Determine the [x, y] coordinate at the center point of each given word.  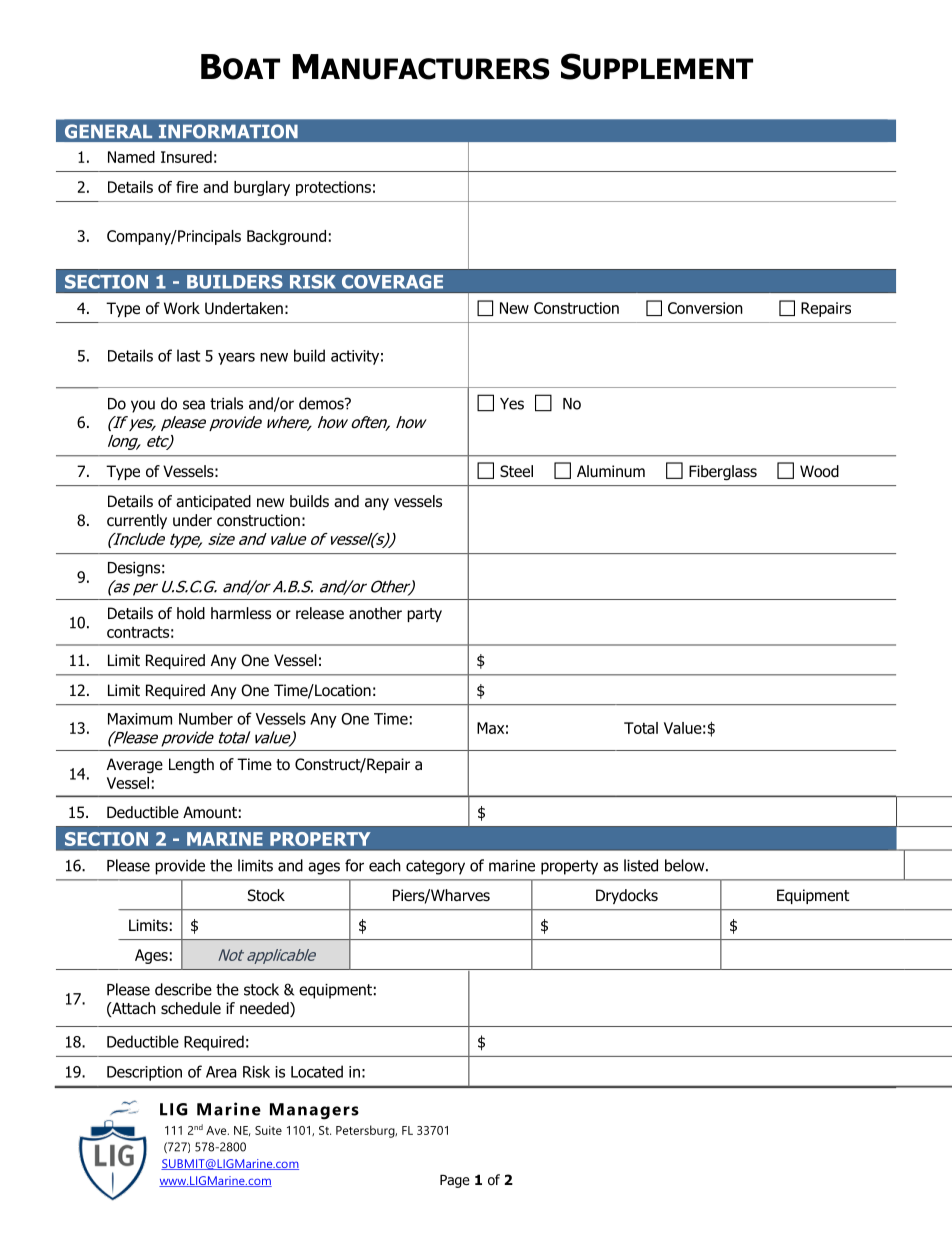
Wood [819, 471]
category [435, 867]
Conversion [705, 308]
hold [191, 613]
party [424, 615]
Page [455, 1181]
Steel [516, 471]
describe [183, 989]
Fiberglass [723, 473]
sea [194, 405]
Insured [186, 157]
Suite [268, 1130]
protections [333, 188]
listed [641, 865]
